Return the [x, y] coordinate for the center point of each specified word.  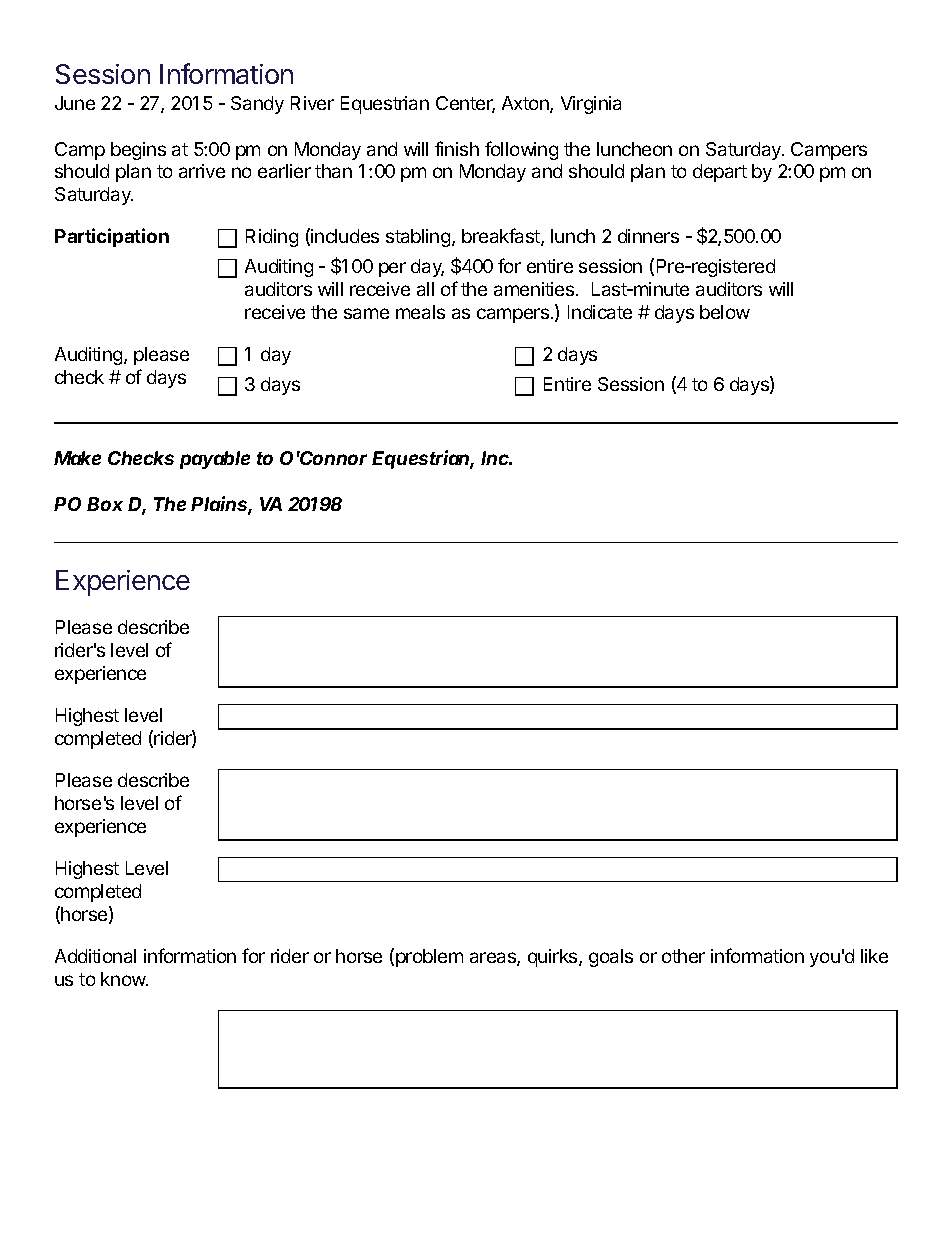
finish [457, 148]
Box [105, 504]
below [725, 312]
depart [720, 173]
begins [138, 151]
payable [215, 460]
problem [429, 958]
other [683, 956]
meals [420, 312]
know [124, 979]
